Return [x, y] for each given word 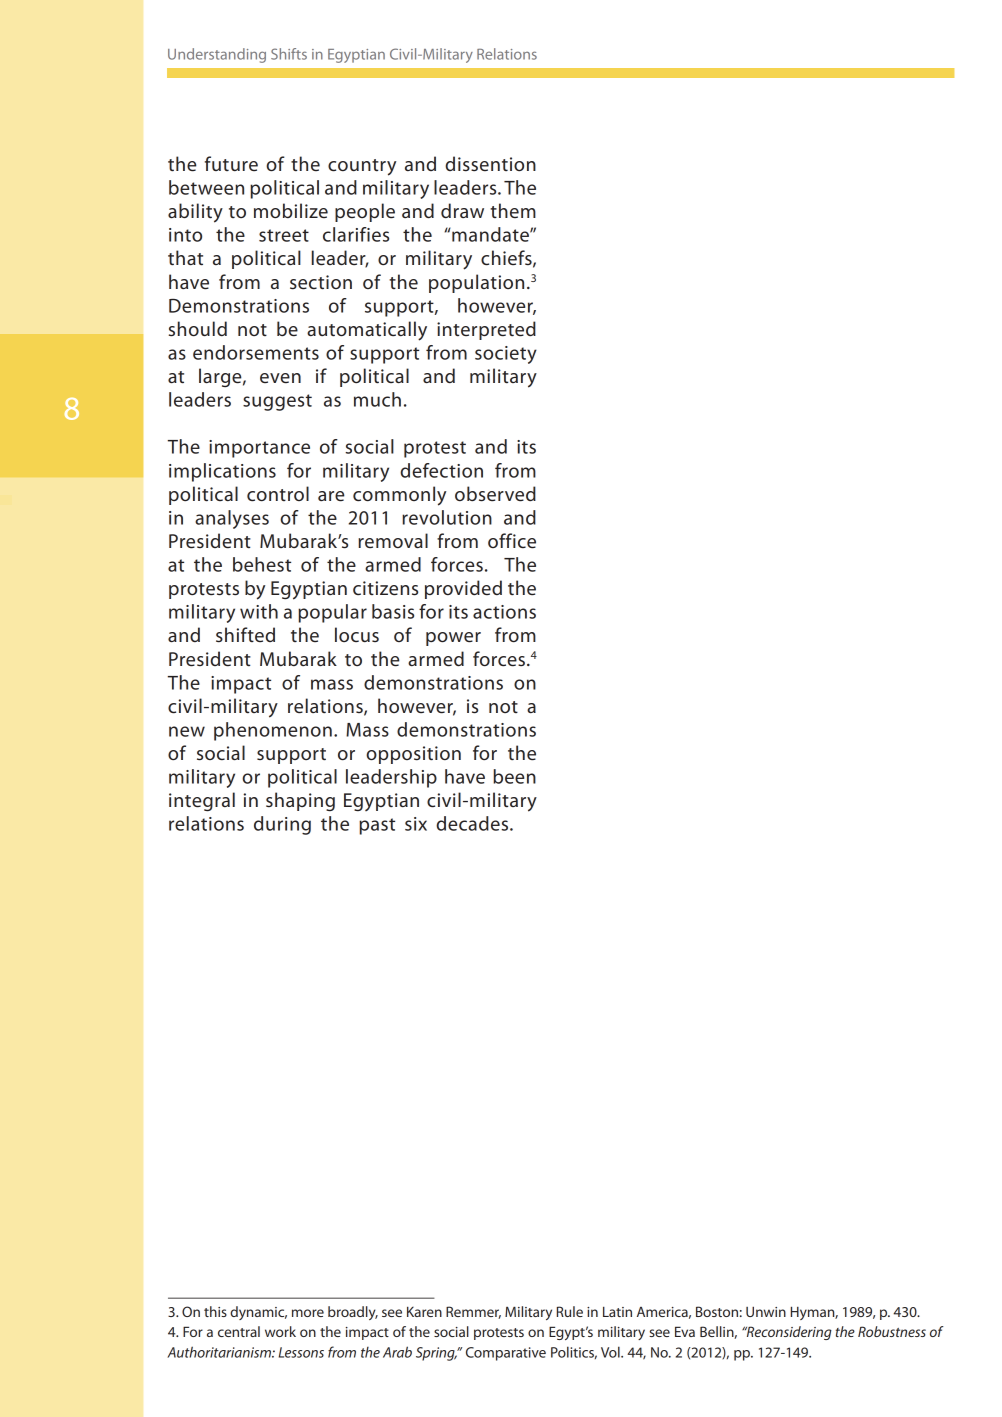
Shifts [289, 54]
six [416, 824]
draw [462, 210]
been [514, 776]
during [282, 825]
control [278, 493]
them [513, 210]
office [512, 541]
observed [495, 494]
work [280, 1331]
